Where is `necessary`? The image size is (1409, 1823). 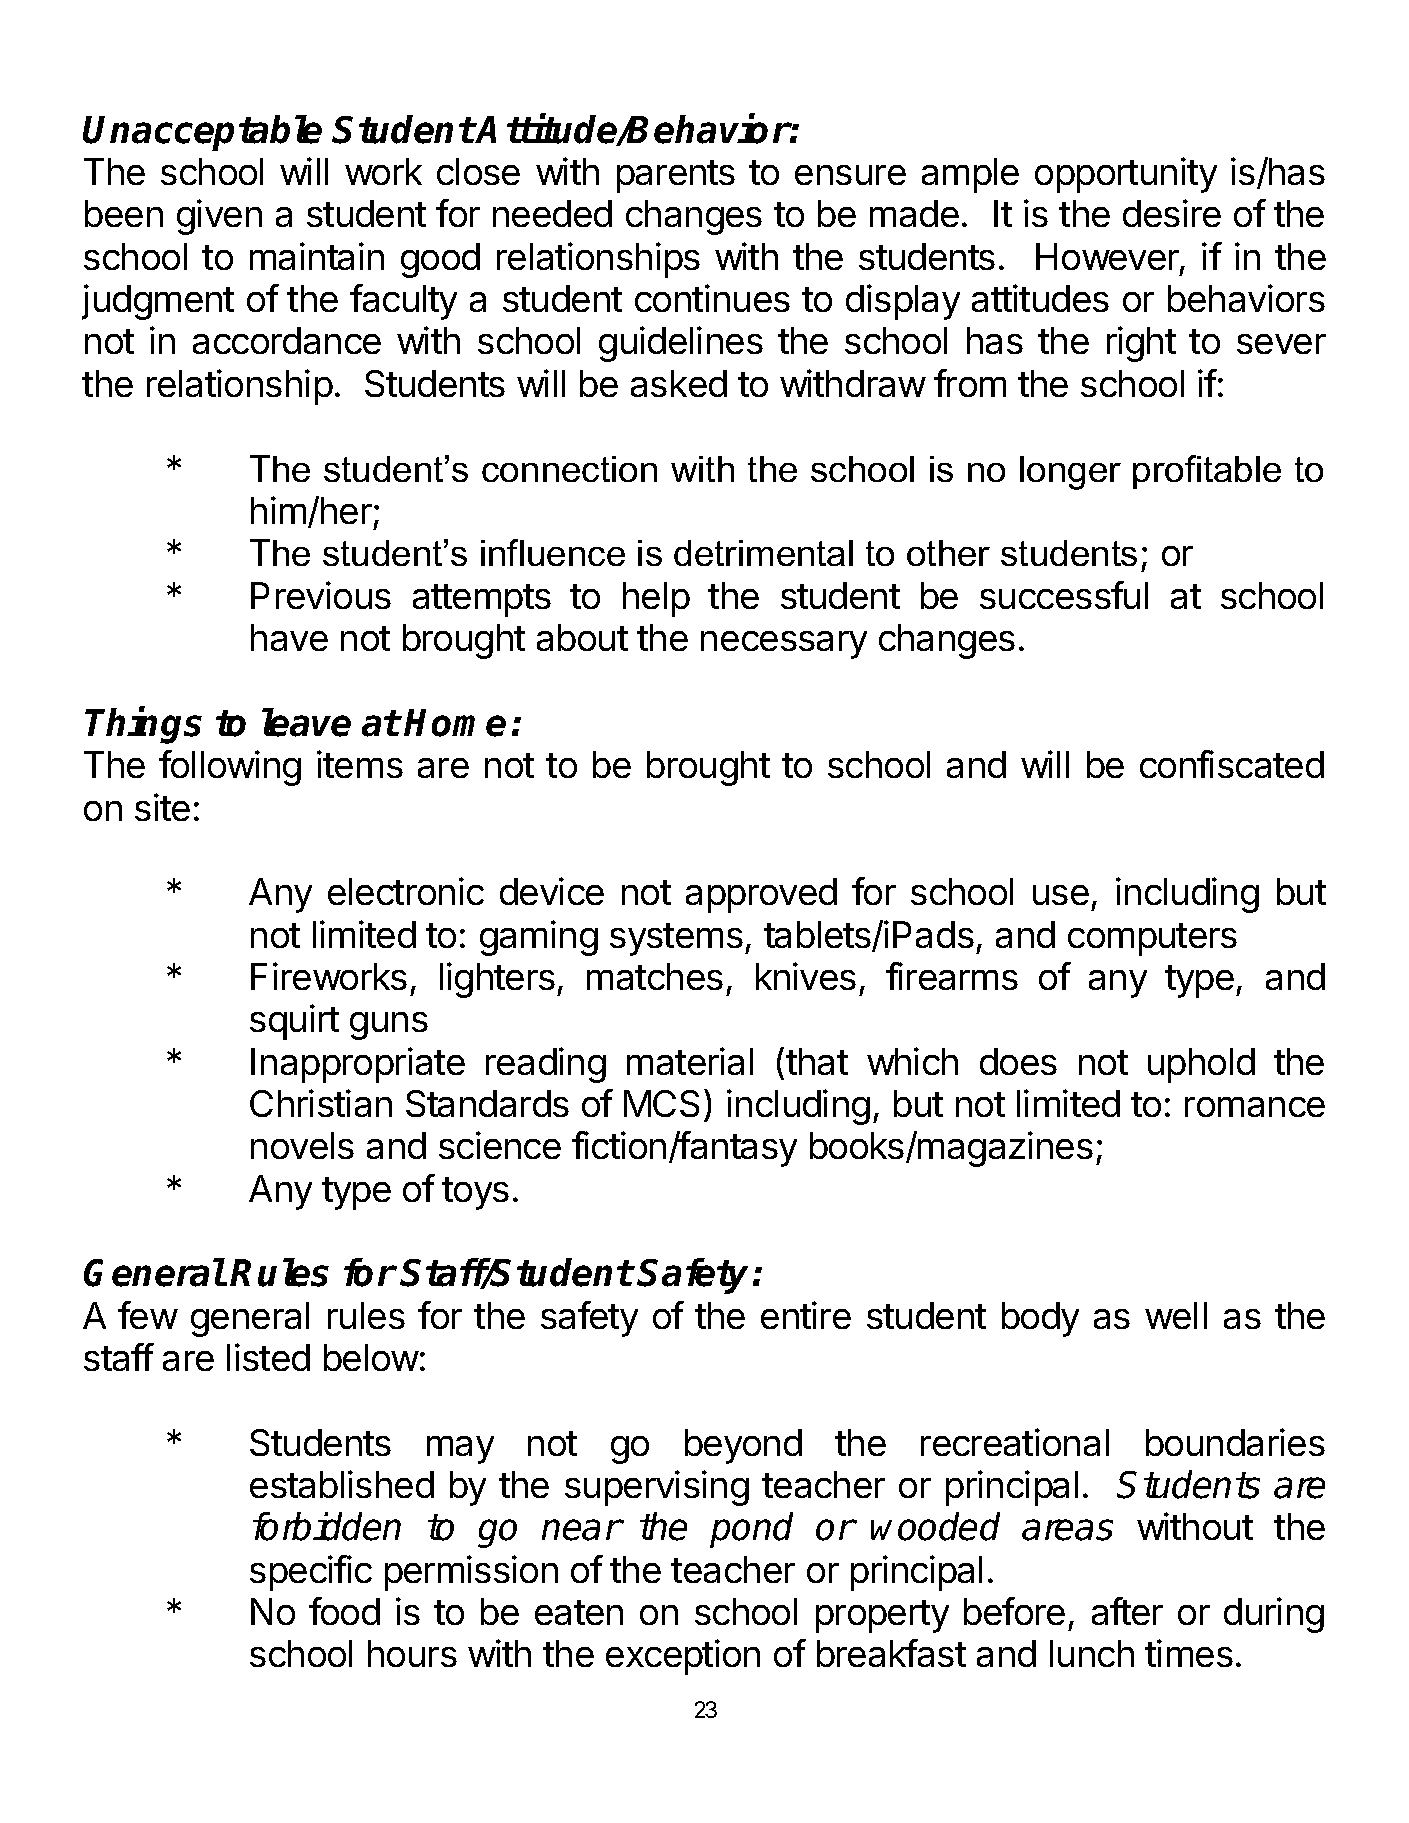
necessary is located at coordinates (784, 645).
